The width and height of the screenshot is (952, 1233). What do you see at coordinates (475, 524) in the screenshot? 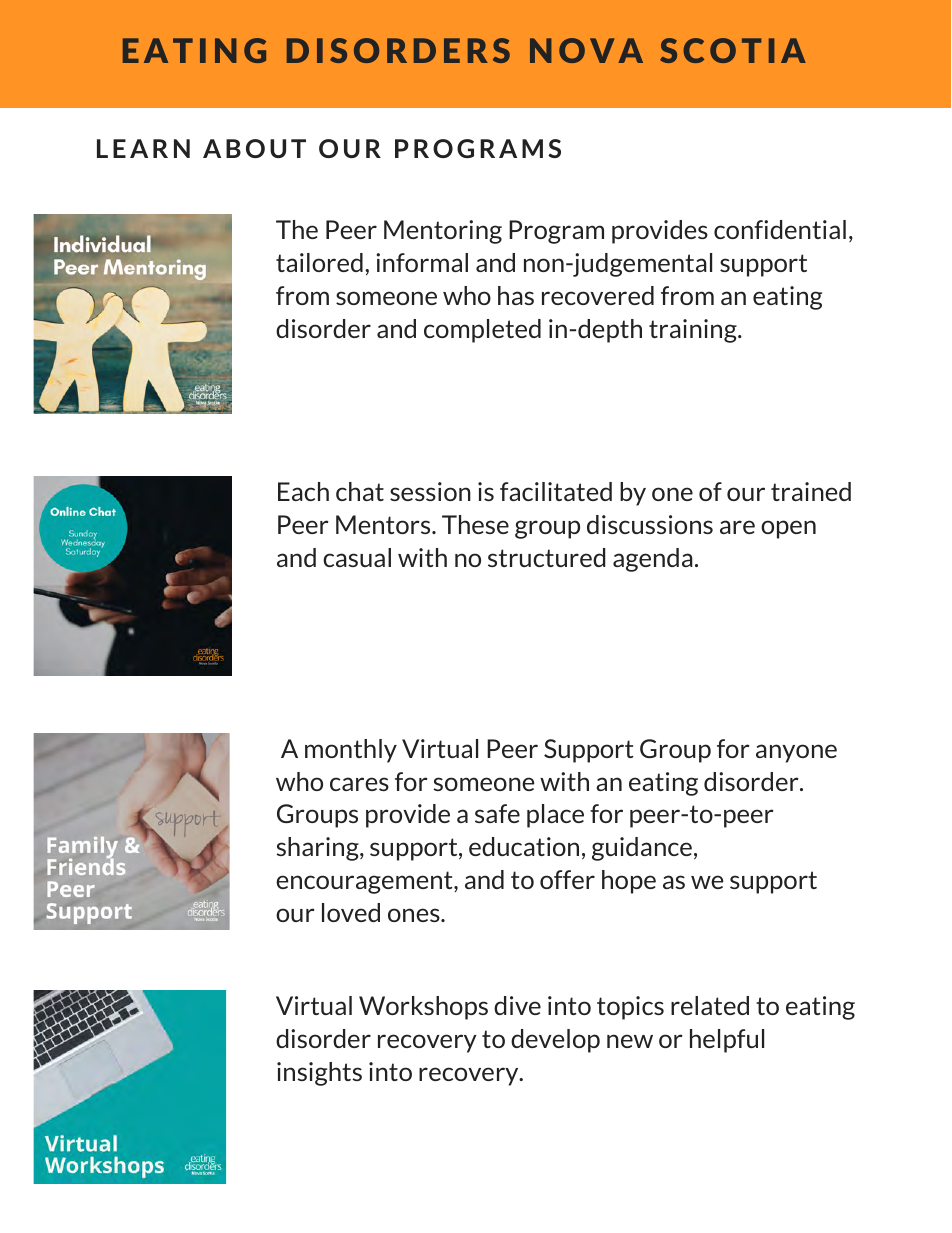
I see `These` at bounding box center [475, 524].
